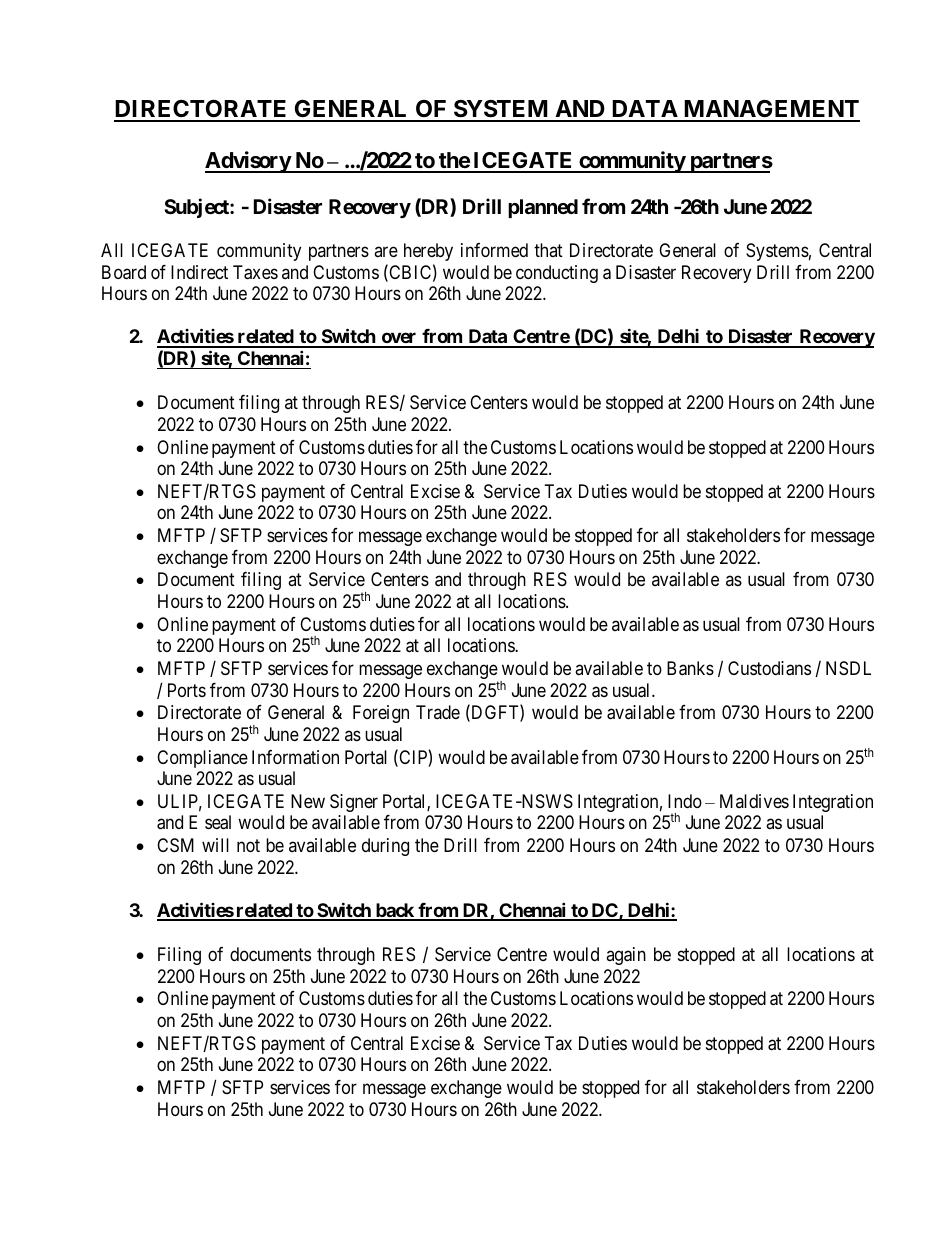  Describe the element at coordinates (690, 668) in the screenshot. I see `Banks` at that location.
